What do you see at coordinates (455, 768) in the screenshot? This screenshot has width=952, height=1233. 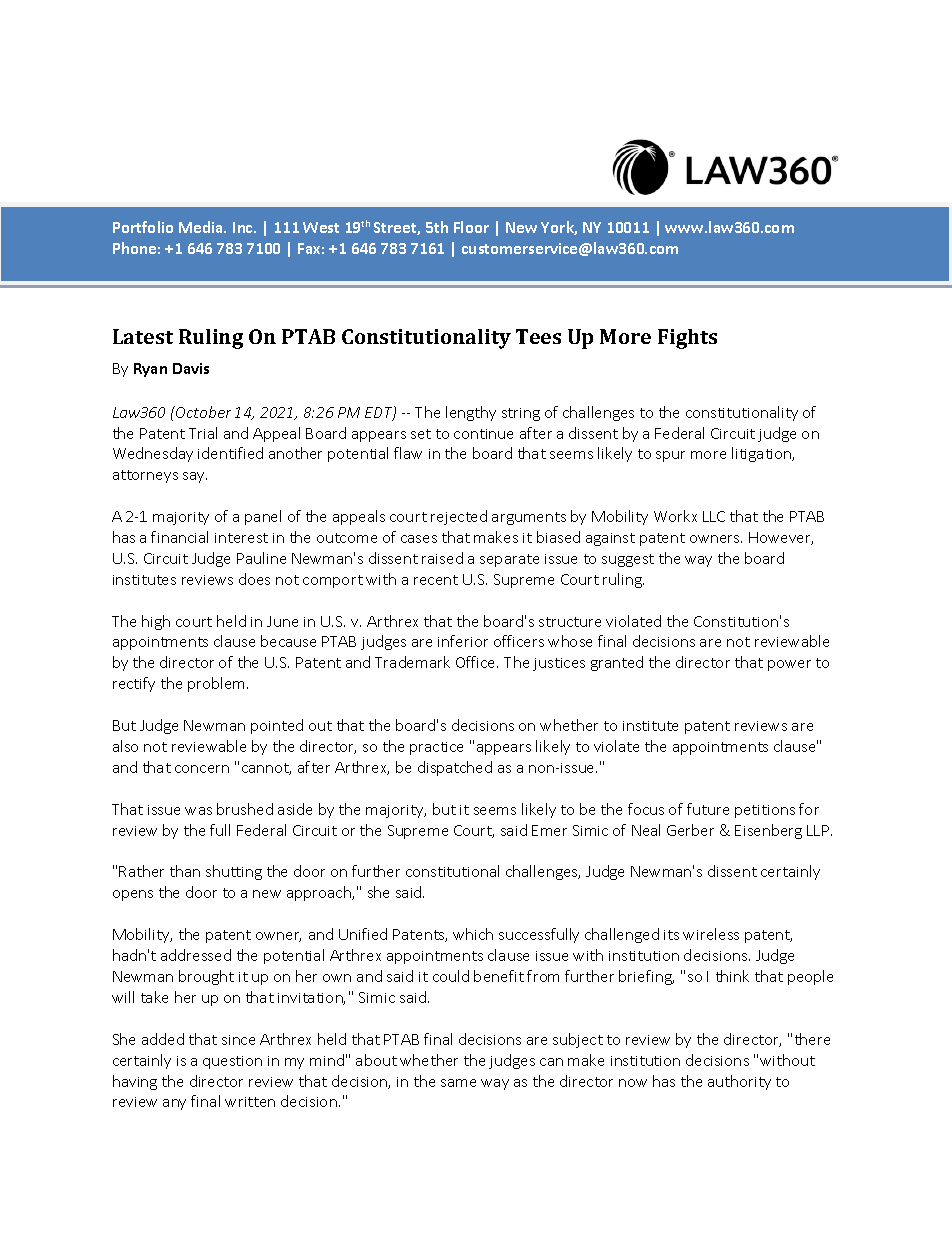 I see `dispatched` at bounding box center [455, 768].
